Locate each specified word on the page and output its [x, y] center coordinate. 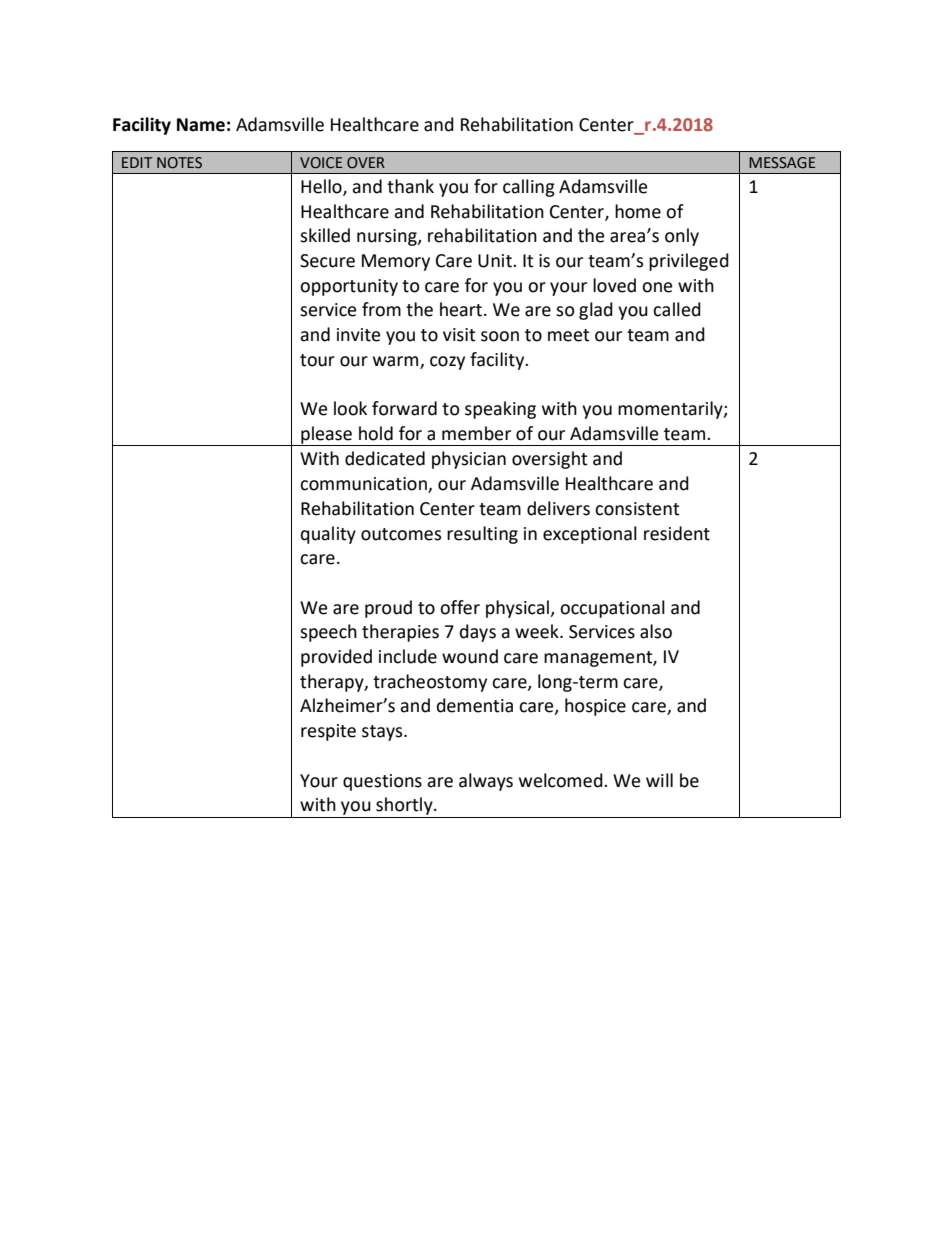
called [677, 309]
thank [410, 186]
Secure [327, 261]
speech [328, 633]
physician [469, 460]
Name [201, 125]
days [478, 633]
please [326, 436]
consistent [637, 509]
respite [328, 732]
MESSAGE [782, 163]
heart [462, 309]
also [656, 631]
